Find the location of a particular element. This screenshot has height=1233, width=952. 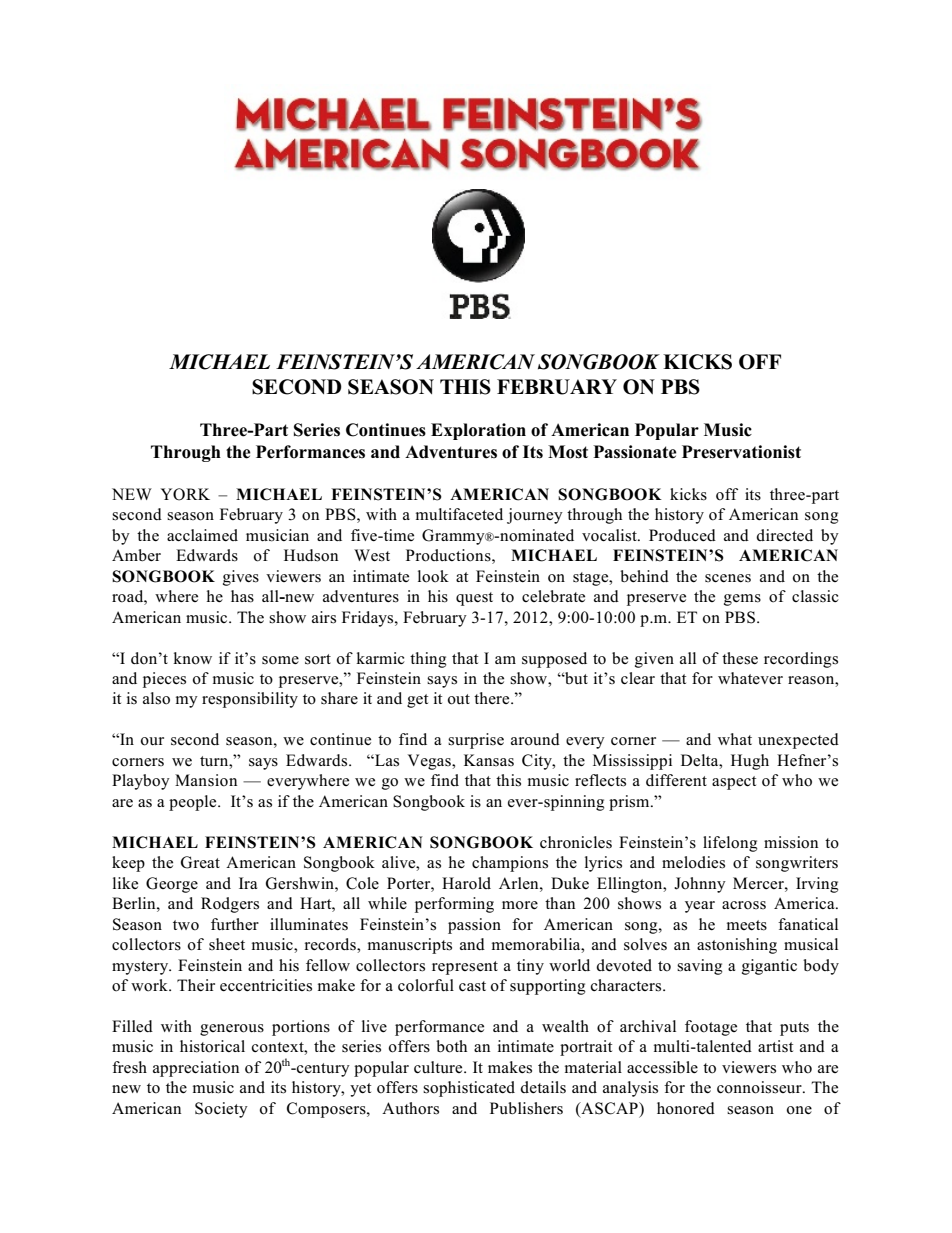

gems is located at coordinates (742, 600).
